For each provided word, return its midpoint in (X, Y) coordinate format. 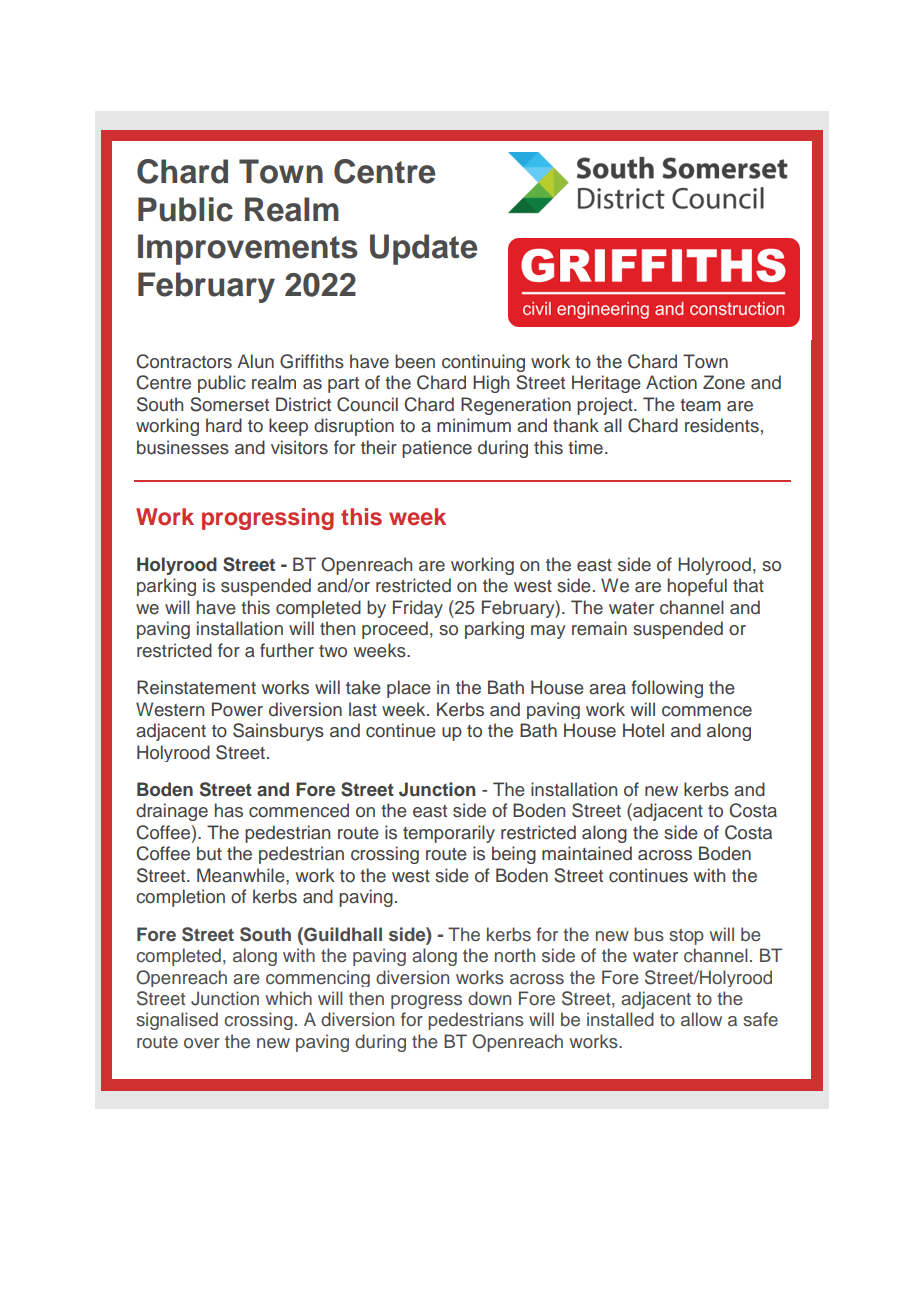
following (667, 689)
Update (423, 249)
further (287, 650)
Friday (418, 609)
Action (671, 382)
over (202, 1043)
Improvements (248, 249)
